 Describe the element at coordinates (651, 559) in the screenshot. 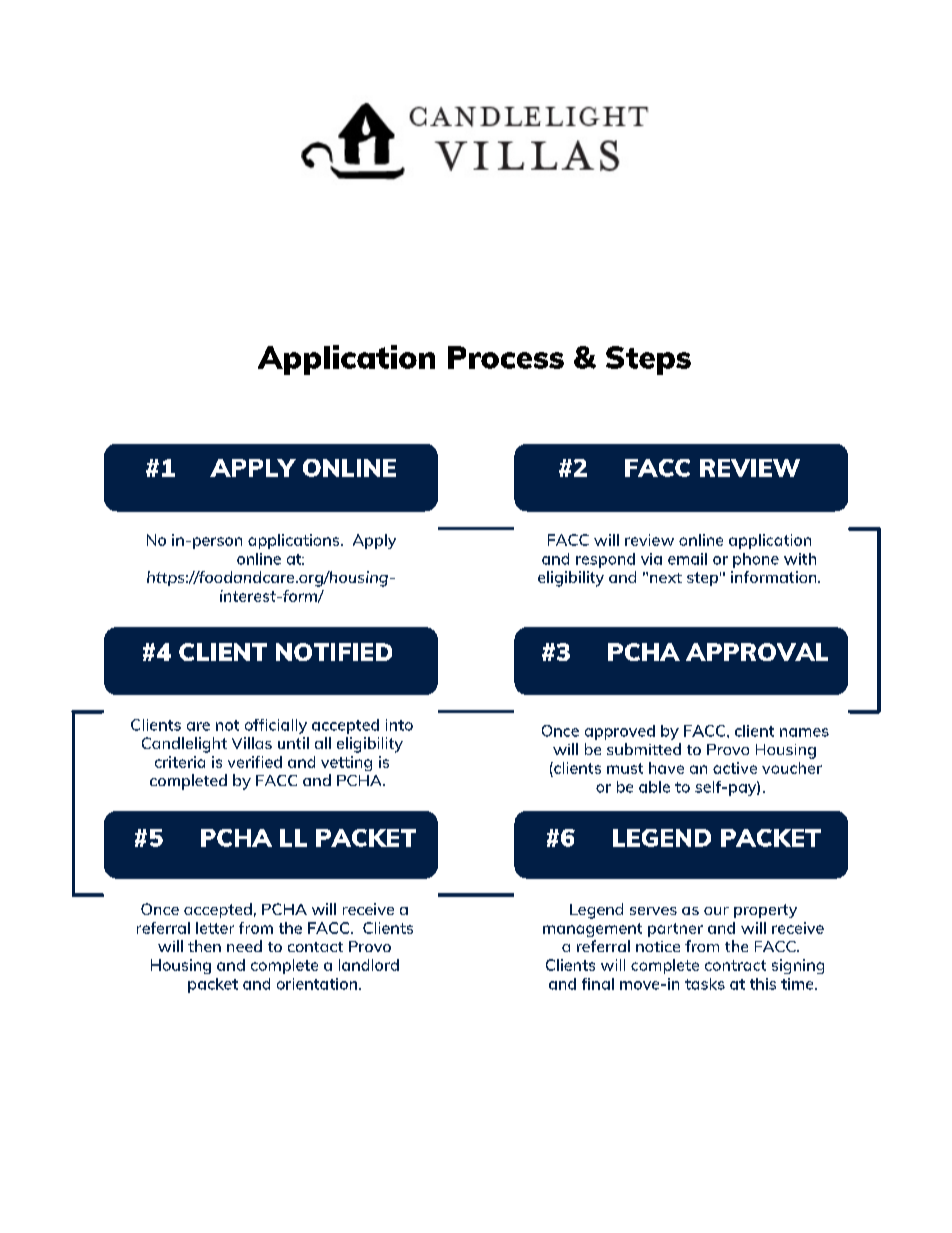

I see `via` at that location.
